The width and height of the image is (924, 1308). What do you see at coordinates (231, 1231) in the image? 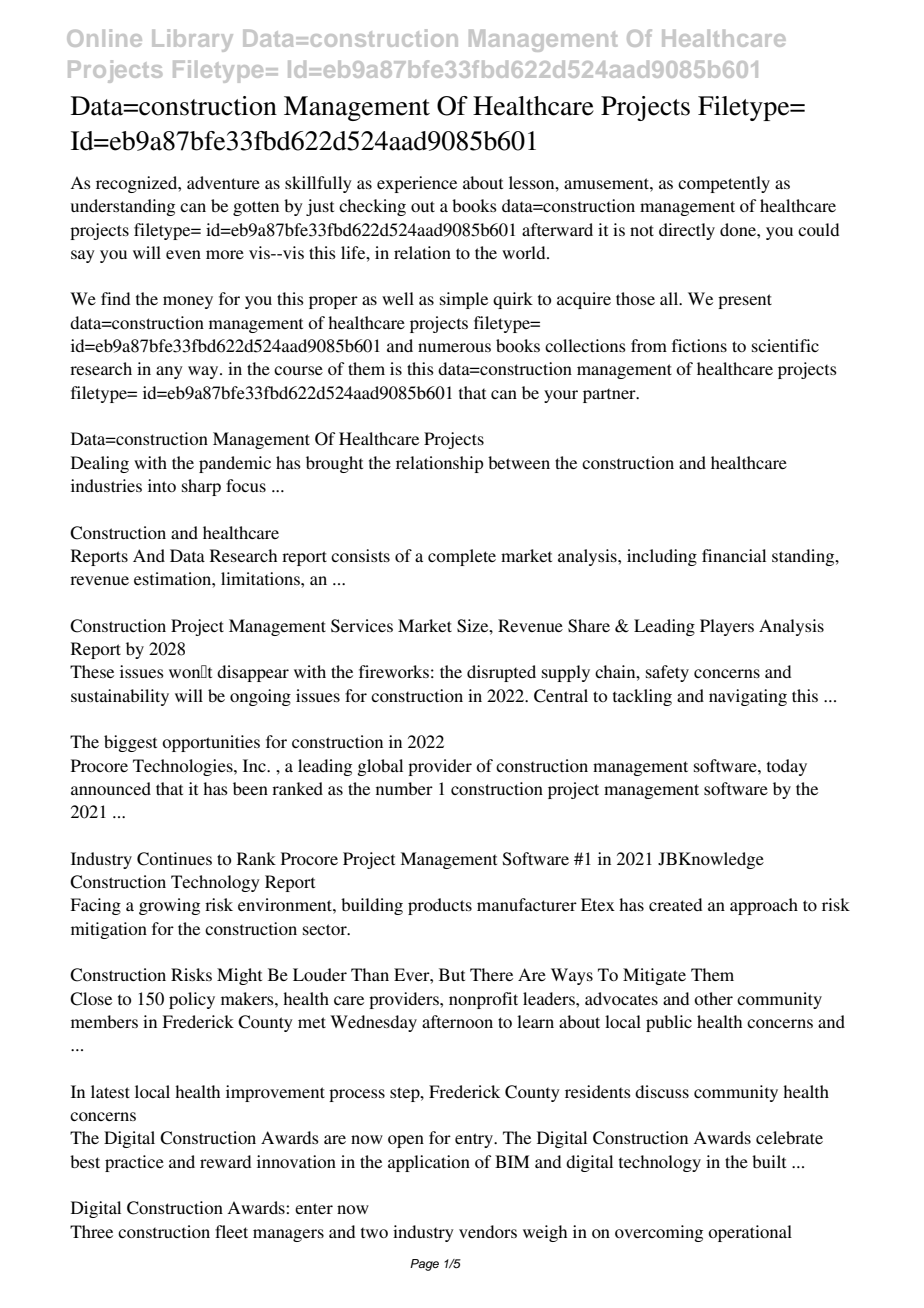
I see `fleet` at bounding box center [231, 1231].
